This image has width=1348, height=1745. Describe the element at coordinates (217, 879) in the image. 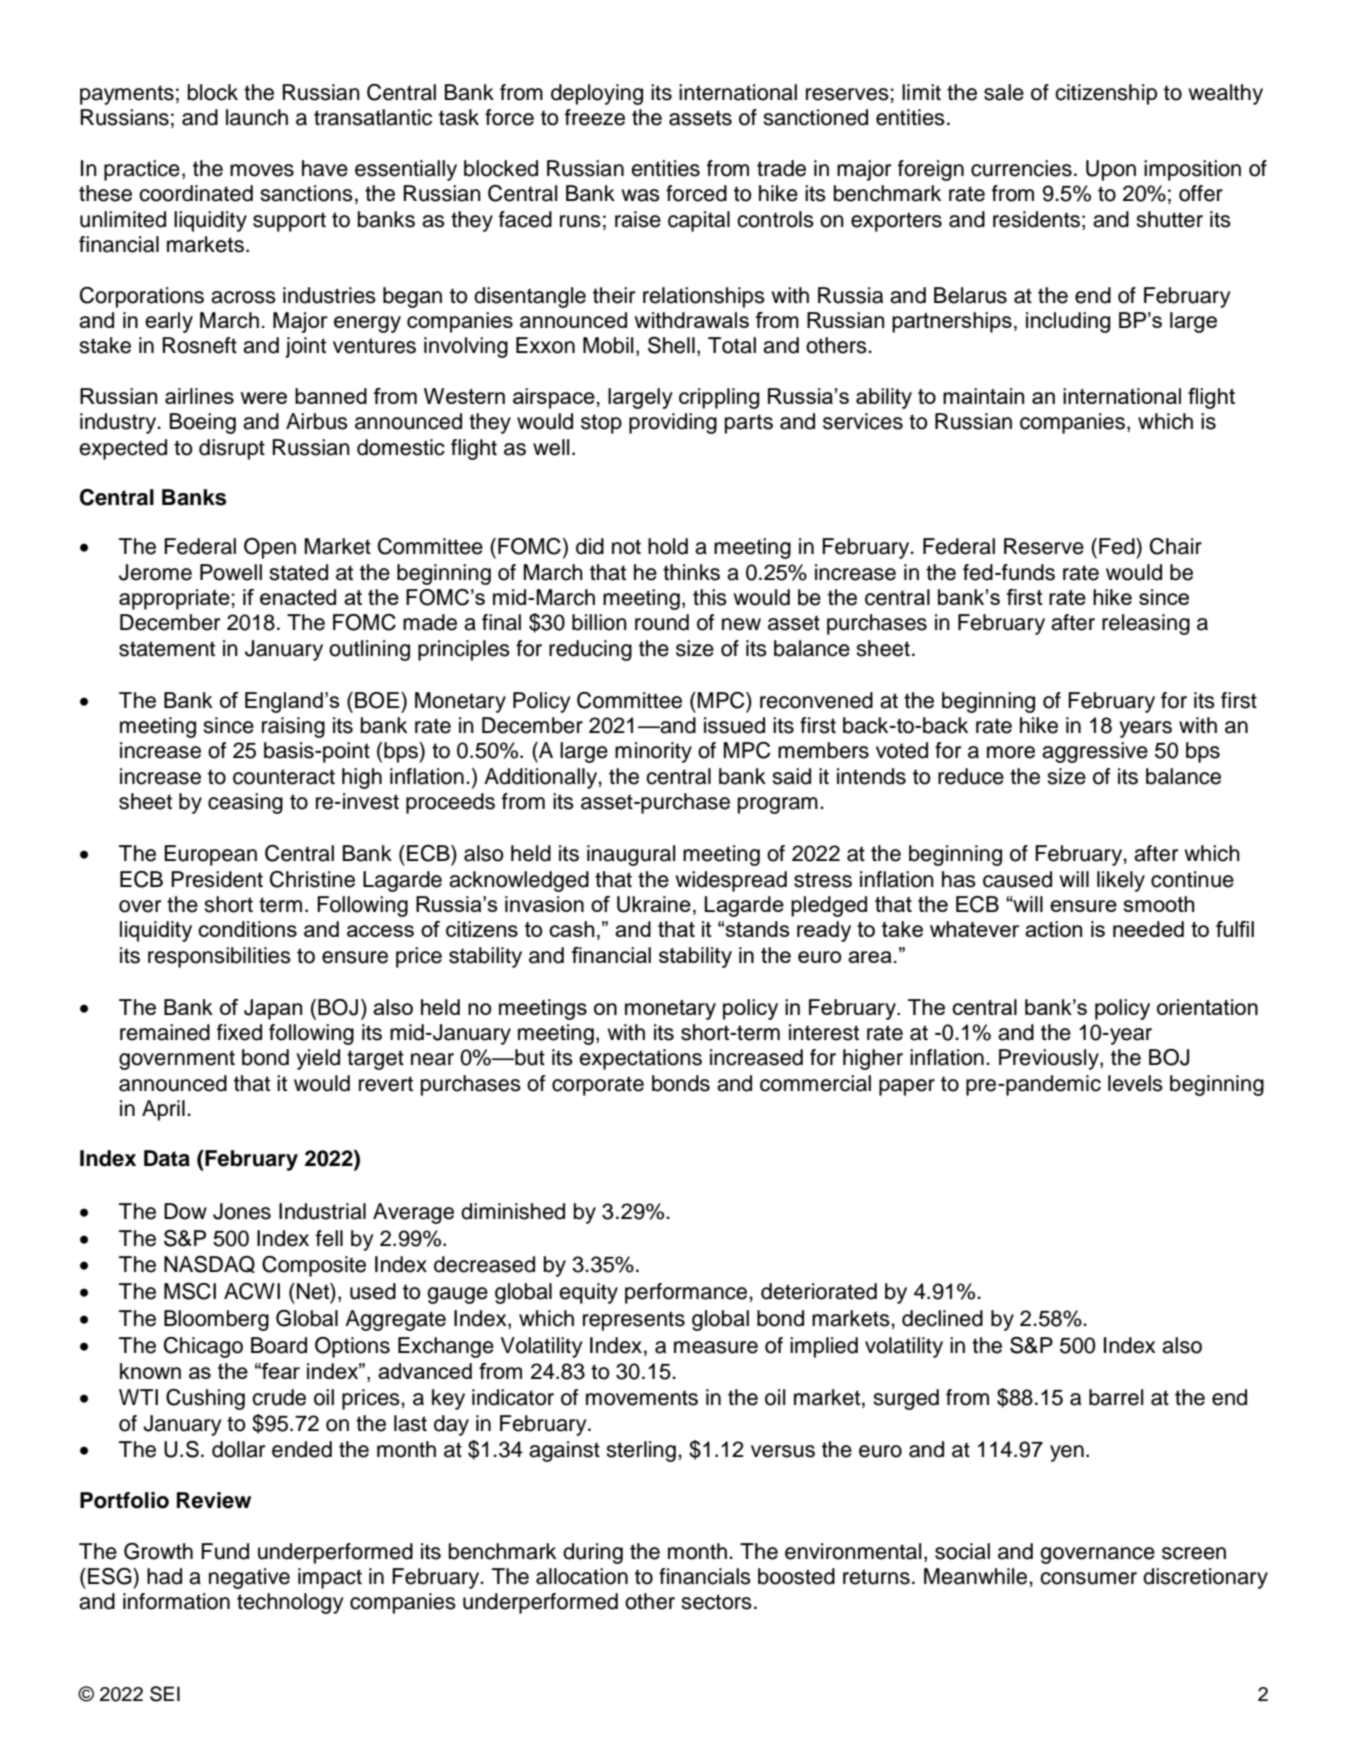

I see `President` at that location.
